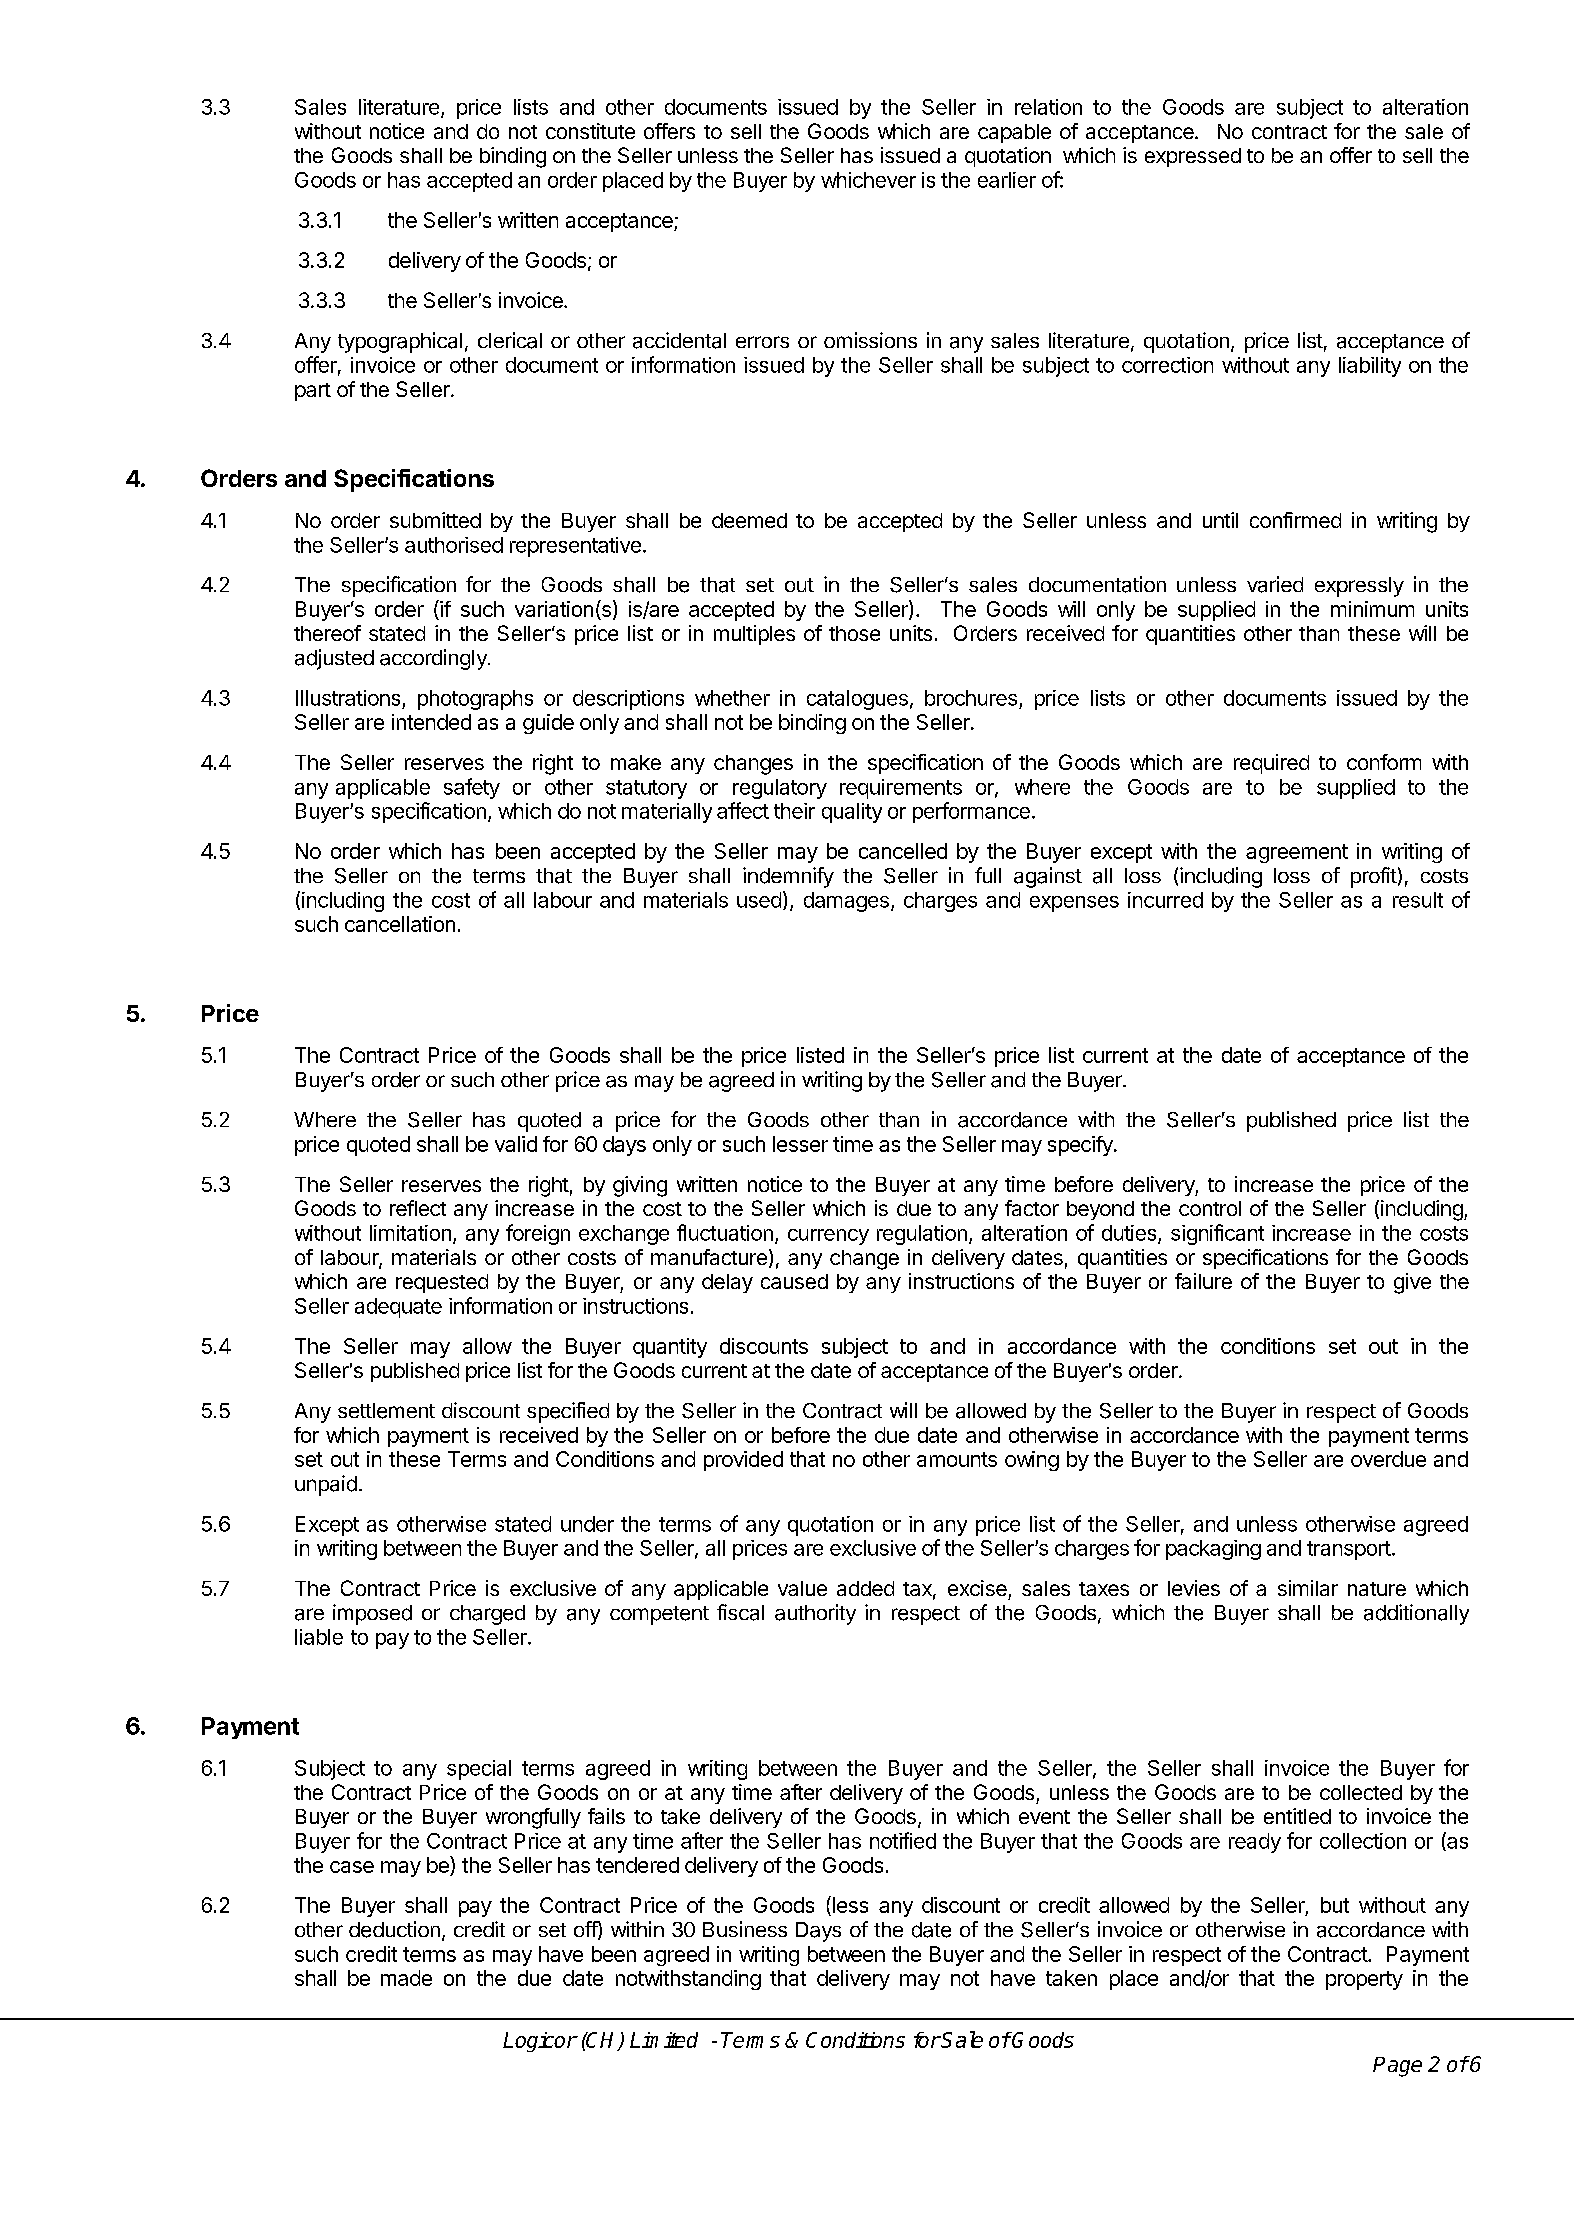  What do you see at coordinates (1308, 1588) in the page?
I see `similar` at bounding box center [1308, 1588].
